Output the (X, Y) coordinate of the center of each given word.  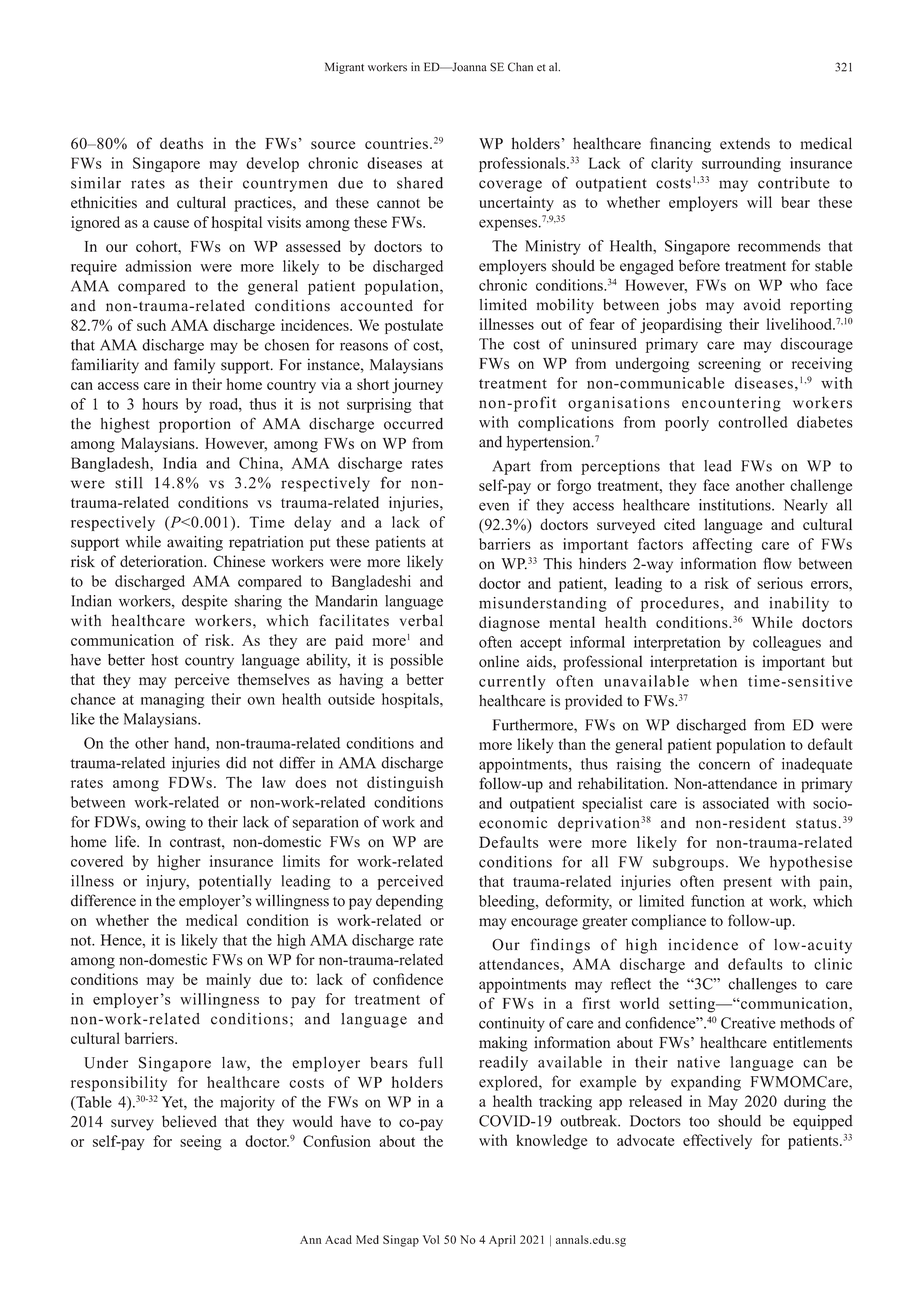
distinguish (405, 784)
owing (165, 823)
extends (745, 143)
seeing (201, 1143)
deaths (181, 143)
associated (736, 803)
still (129, 483)
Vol (431, 1239)
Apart (511, 467)
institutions (736, 505)
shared (420, 183)
